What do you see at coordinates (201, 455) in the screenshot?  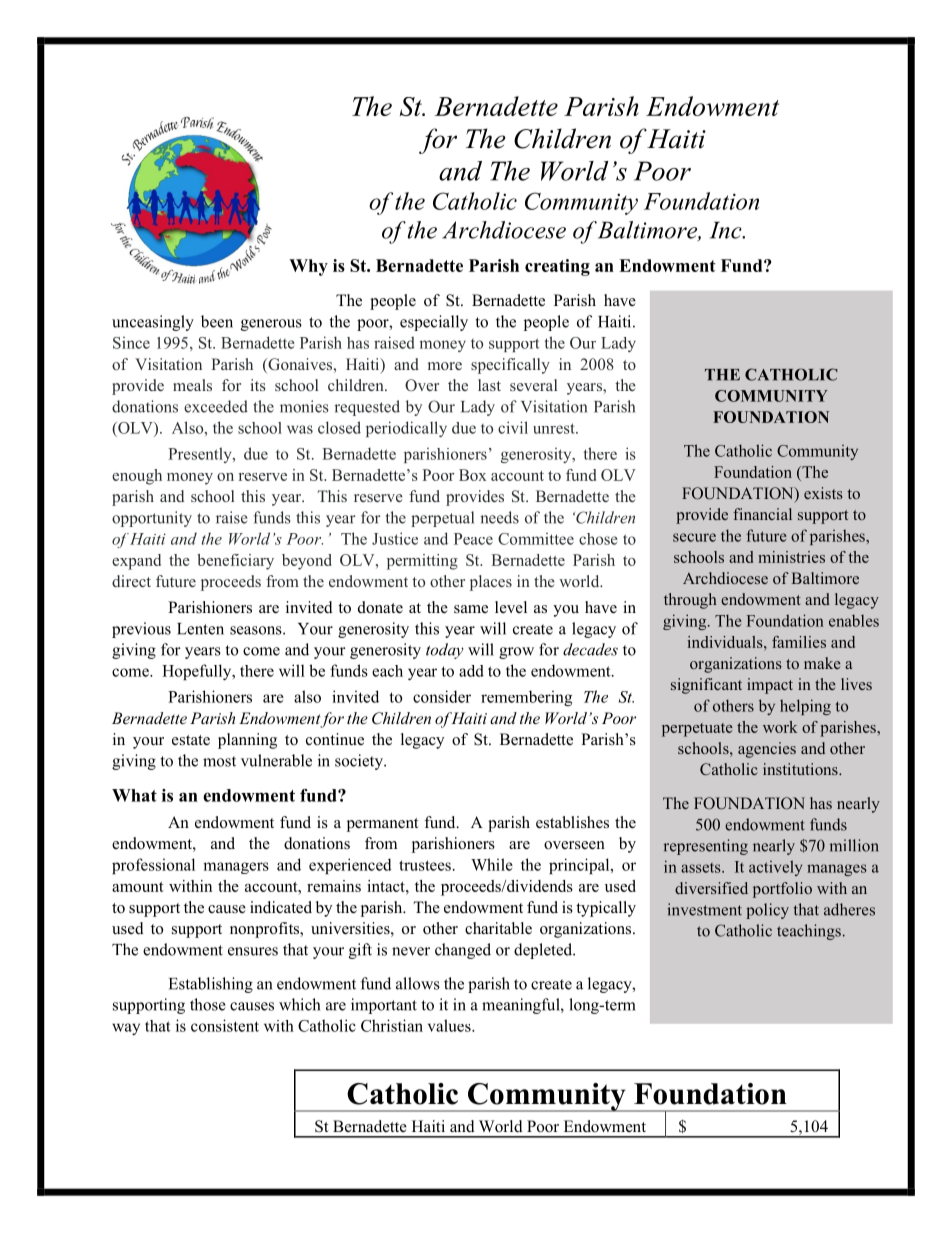 I see `Presently` at bounding box center [201, 455].
